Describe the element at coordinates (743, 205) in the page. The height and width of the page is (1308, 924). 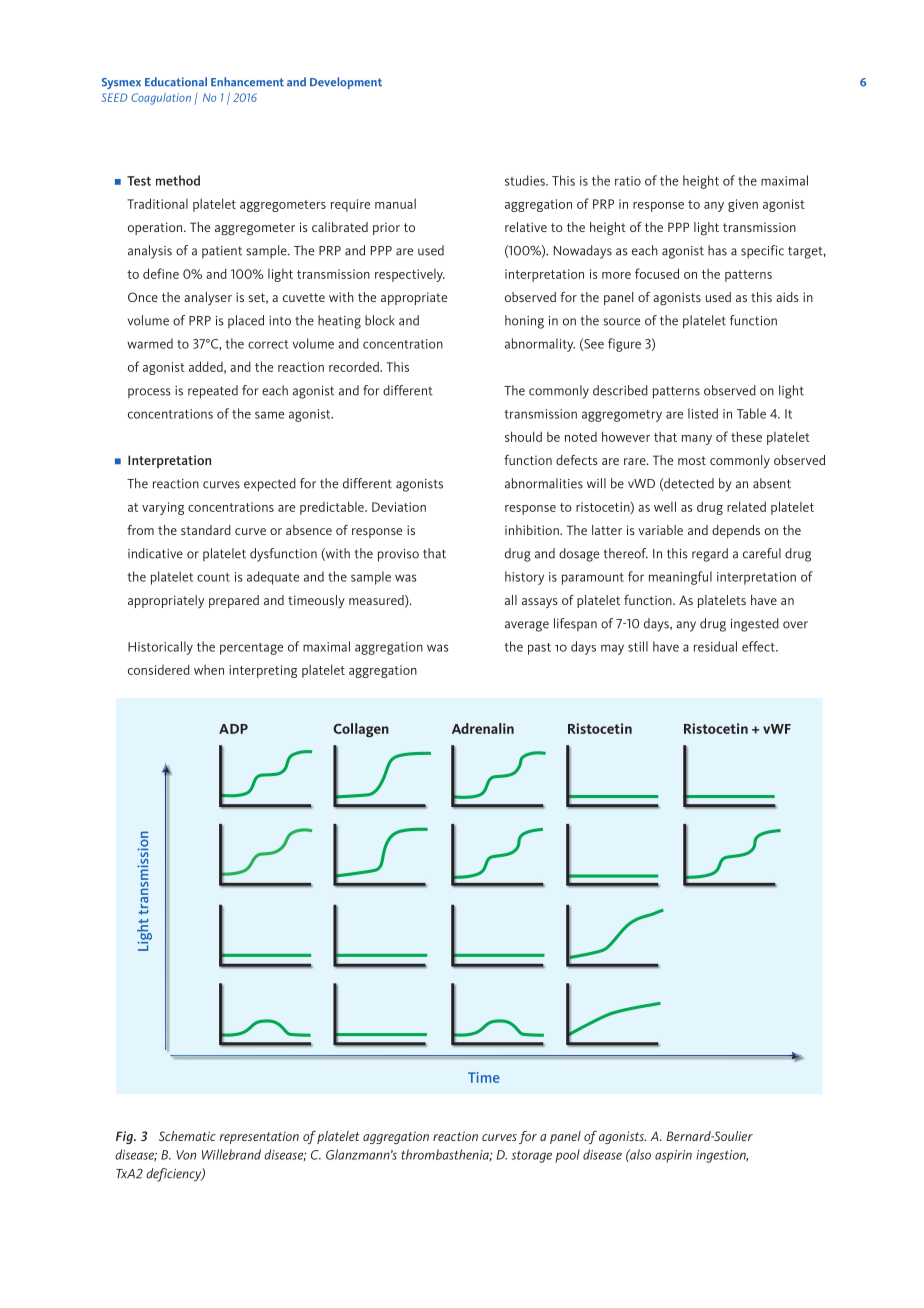
I see `given` at that location.
